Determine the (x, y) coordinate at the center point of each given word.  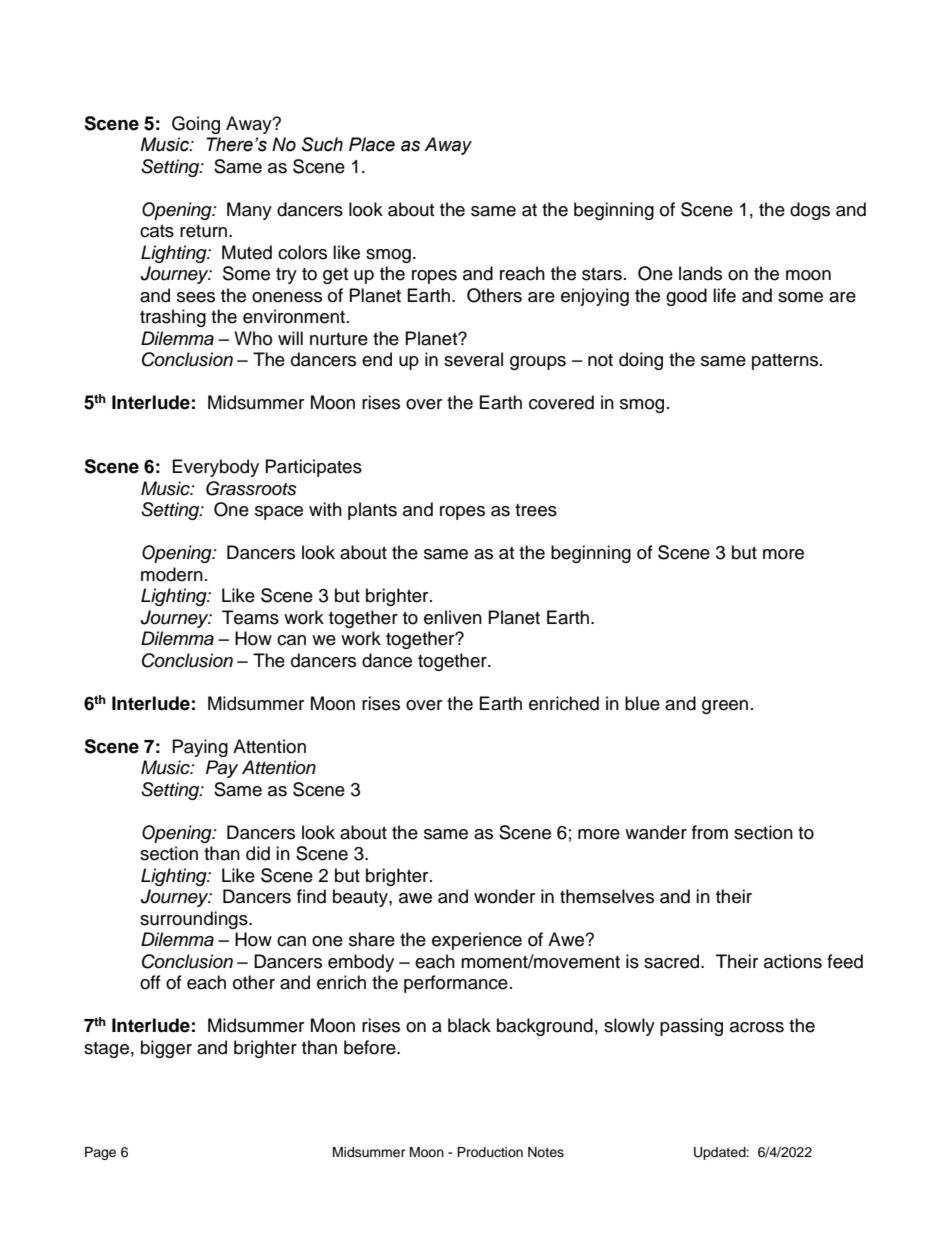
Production (490, 1152)
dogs (810, 211)
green (725, 707)
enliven (453, 617)
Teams (250, 617)
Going (196, 125)
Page (100, 1153)
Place (372, 144)
